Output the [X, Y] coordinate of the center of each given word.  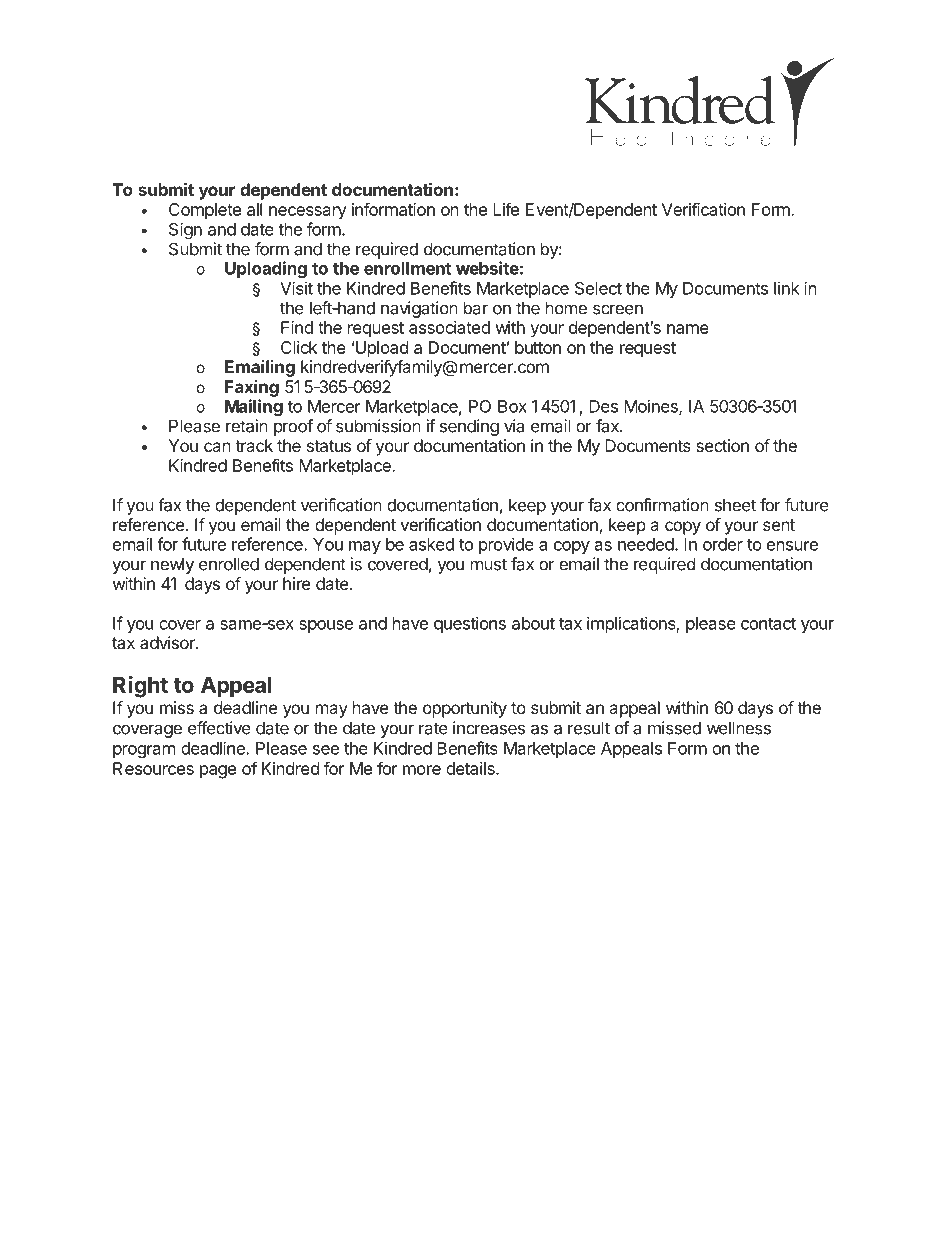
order [723, 544]
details [471, 768]
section [722, 445]
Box [512, 406]
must [489, 564]
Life [506, 209]
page [218, 772]
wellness [739, 728]
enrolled [229, 564]
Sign [185, 230]
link [787, 288]
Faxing [252, 388]
